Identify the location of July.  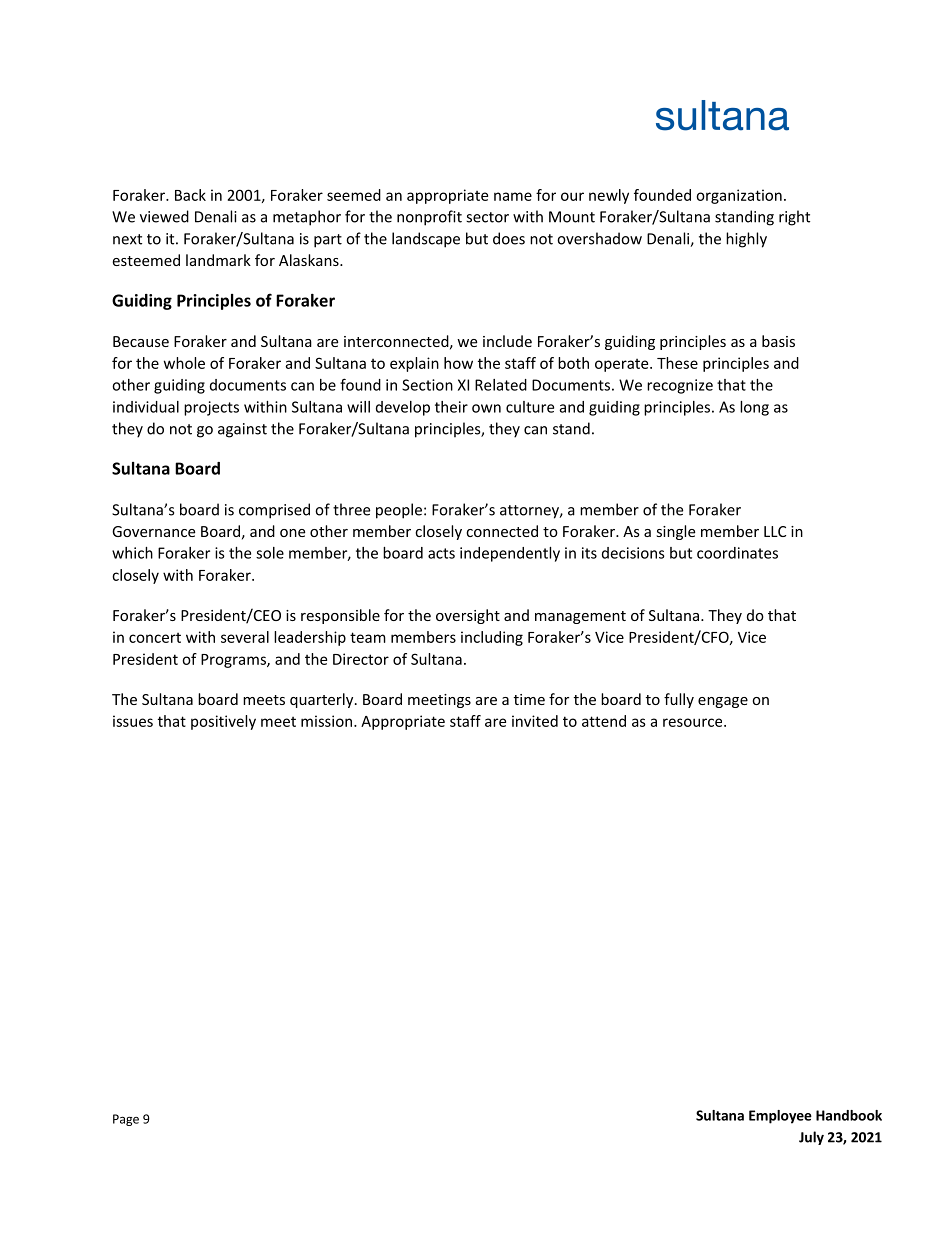
(811, 1138).
